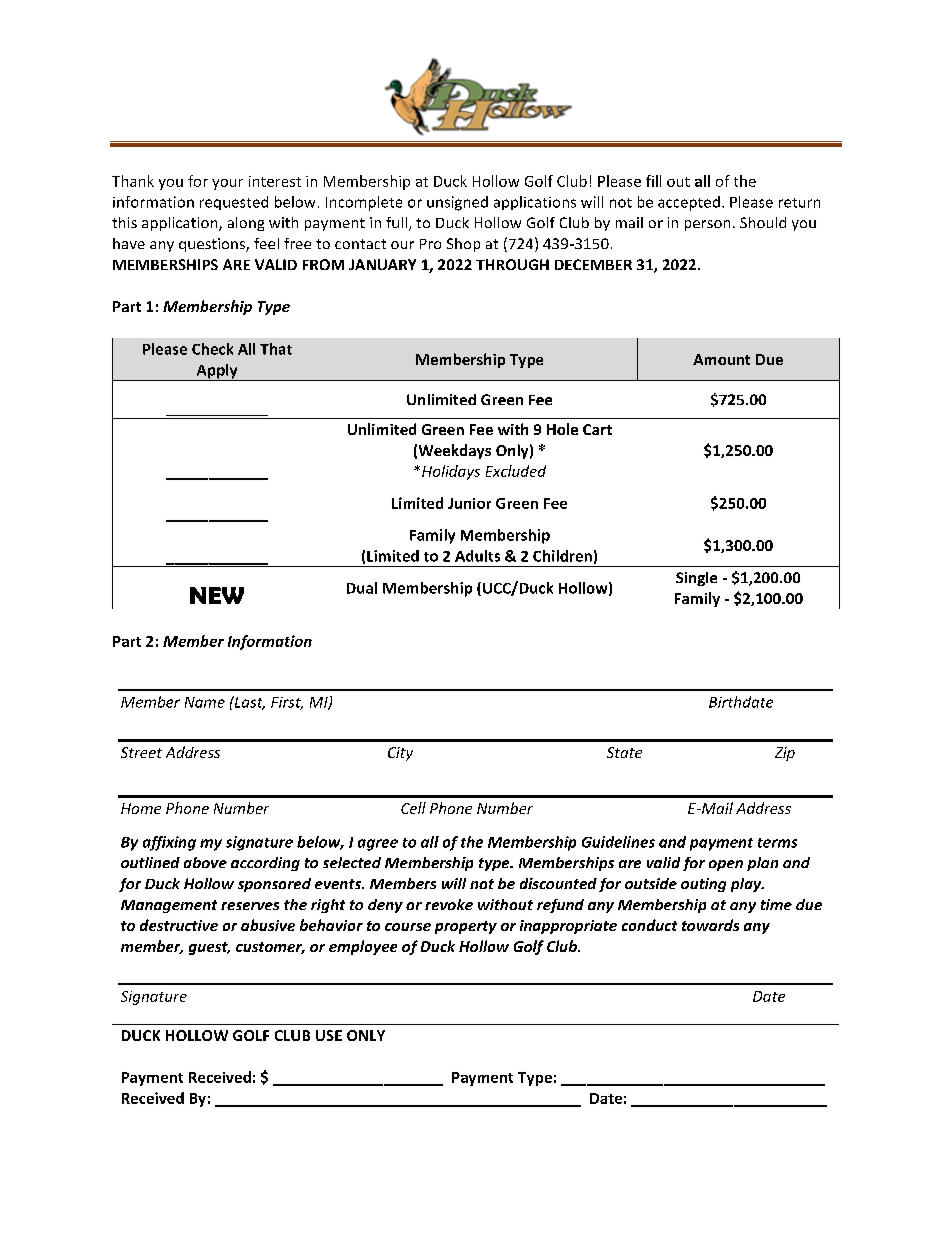 The width and height of the image is (952, 1233). Describe the element at coordinates (451, 472) in the image. I see `Holidays` at that location.
